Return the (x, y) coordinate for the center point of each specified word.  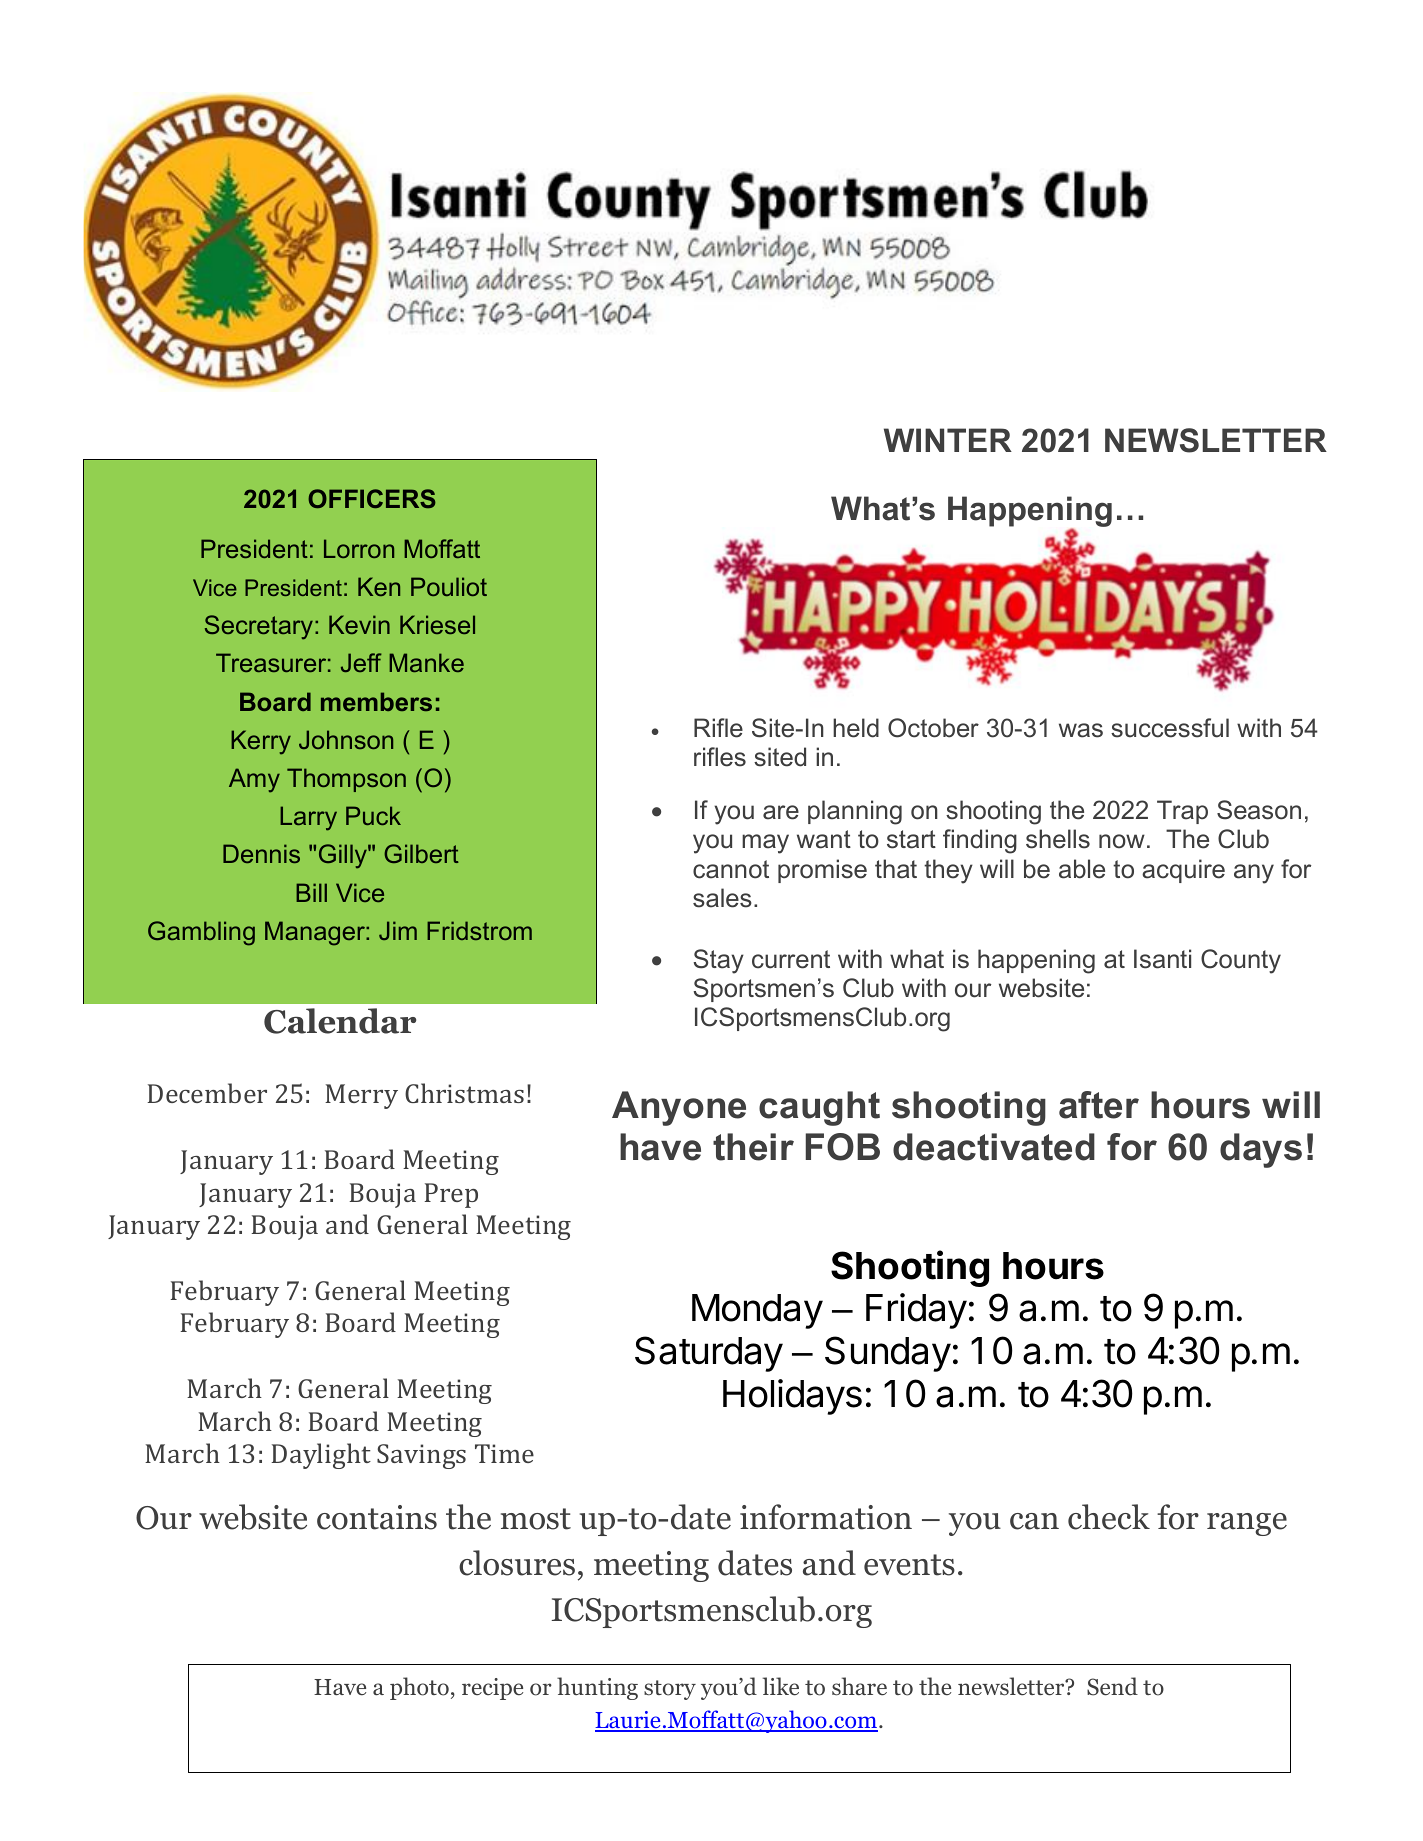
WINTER (948, 440)
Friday (916, 1311)
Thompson (346, 780)
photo (419, 1688)
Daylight (321, 1456)
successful (1170, 728)
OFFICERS (372, 498)
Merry (361, 1096)
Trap (1182, 812)
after (1099, 1105)
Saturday (709, 1354)
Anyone (679, 1108)
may (765, 844)
